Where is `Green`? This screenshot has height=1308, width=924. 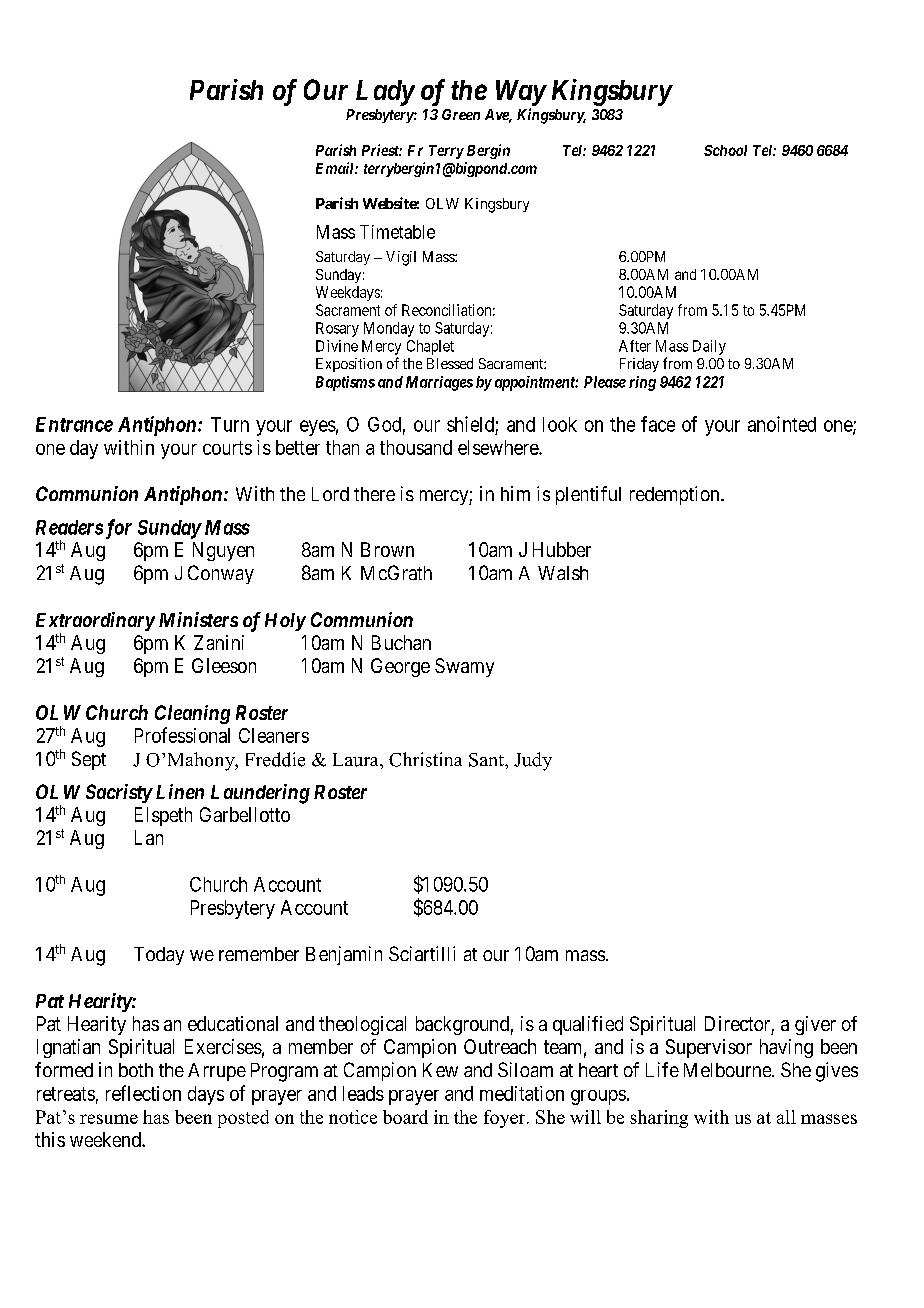
Green is located at coordinates (461, 114).
